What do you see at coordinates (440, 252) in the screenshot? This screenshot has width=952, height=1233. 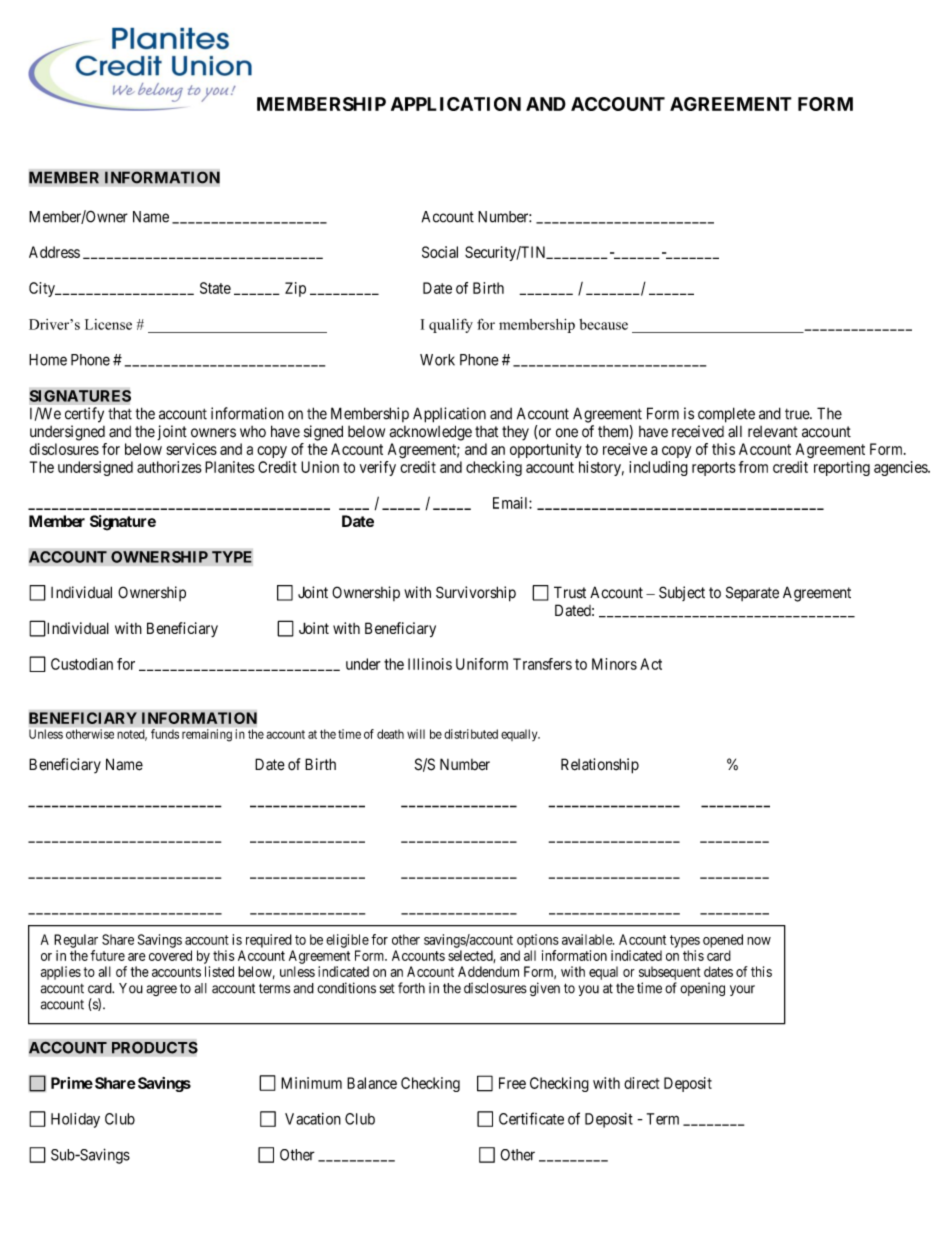 I see `Social` at bounding box center [440, 252].
